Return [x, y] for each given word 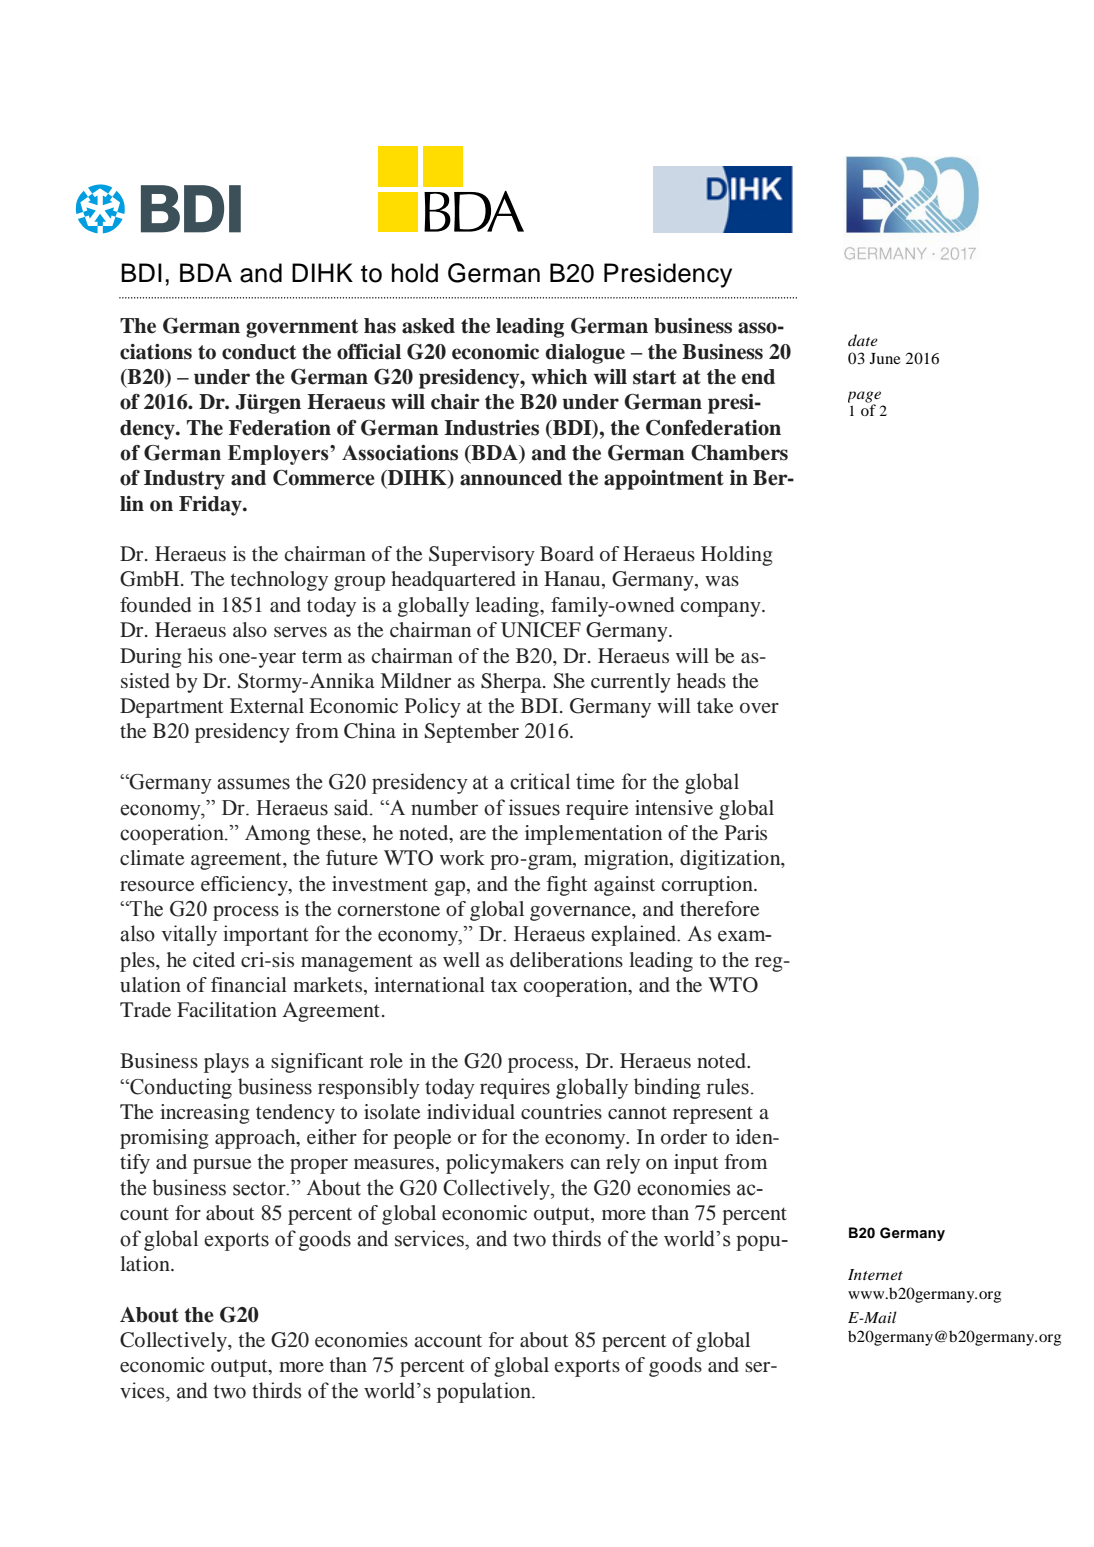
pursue [222, 1166]
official [369, 351]
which [559, 377]
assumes [253, 784]
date [863, 340]
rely [623, 1164]
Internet [875, 1274]
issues [534, 807]
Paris [746, 832]
